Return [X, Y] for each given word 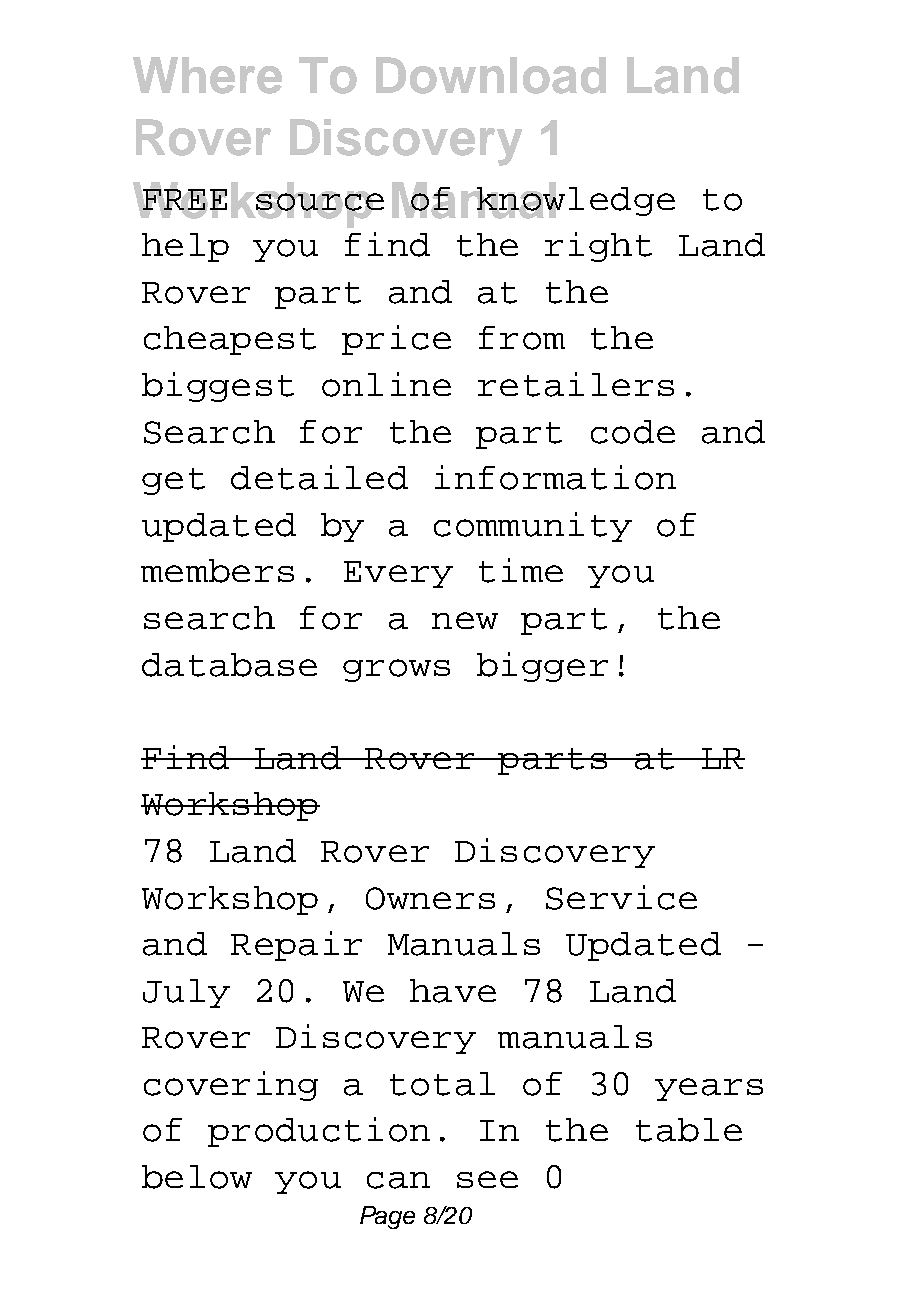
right [598, 247]
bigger [542, 667]
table [689, 1130]
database [229, 665]
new [465, 620]
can [398, 1180]
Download [491, 75]
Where [207, 75]
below [197, 1177]
